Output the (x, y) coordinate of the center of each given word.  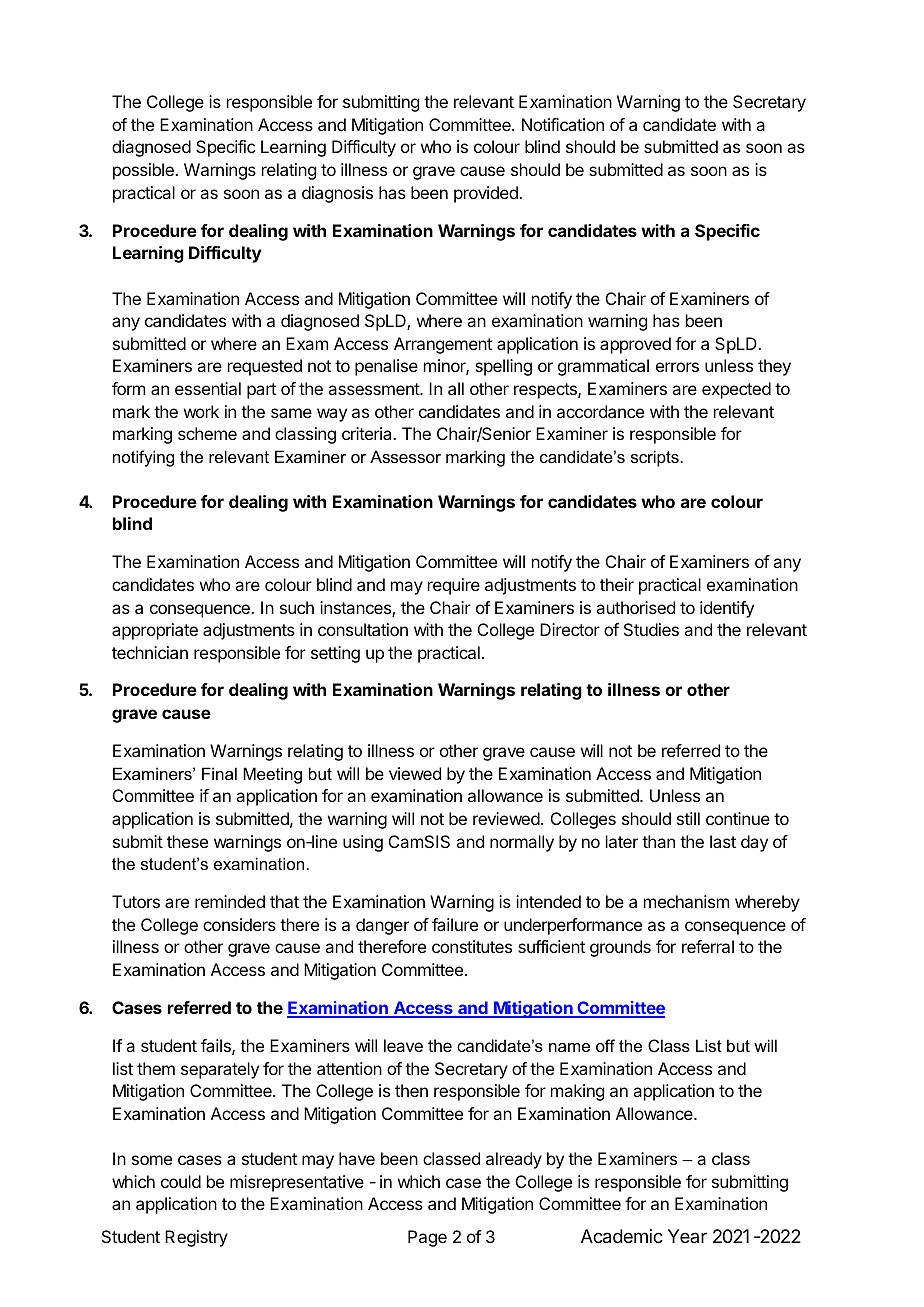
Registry (196, 1238)
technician (150, 652)
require (454, 586)
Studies (651, 629)
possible (144, 171)
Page (427, 1238)
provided (487, 194)
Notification (563, 124)
